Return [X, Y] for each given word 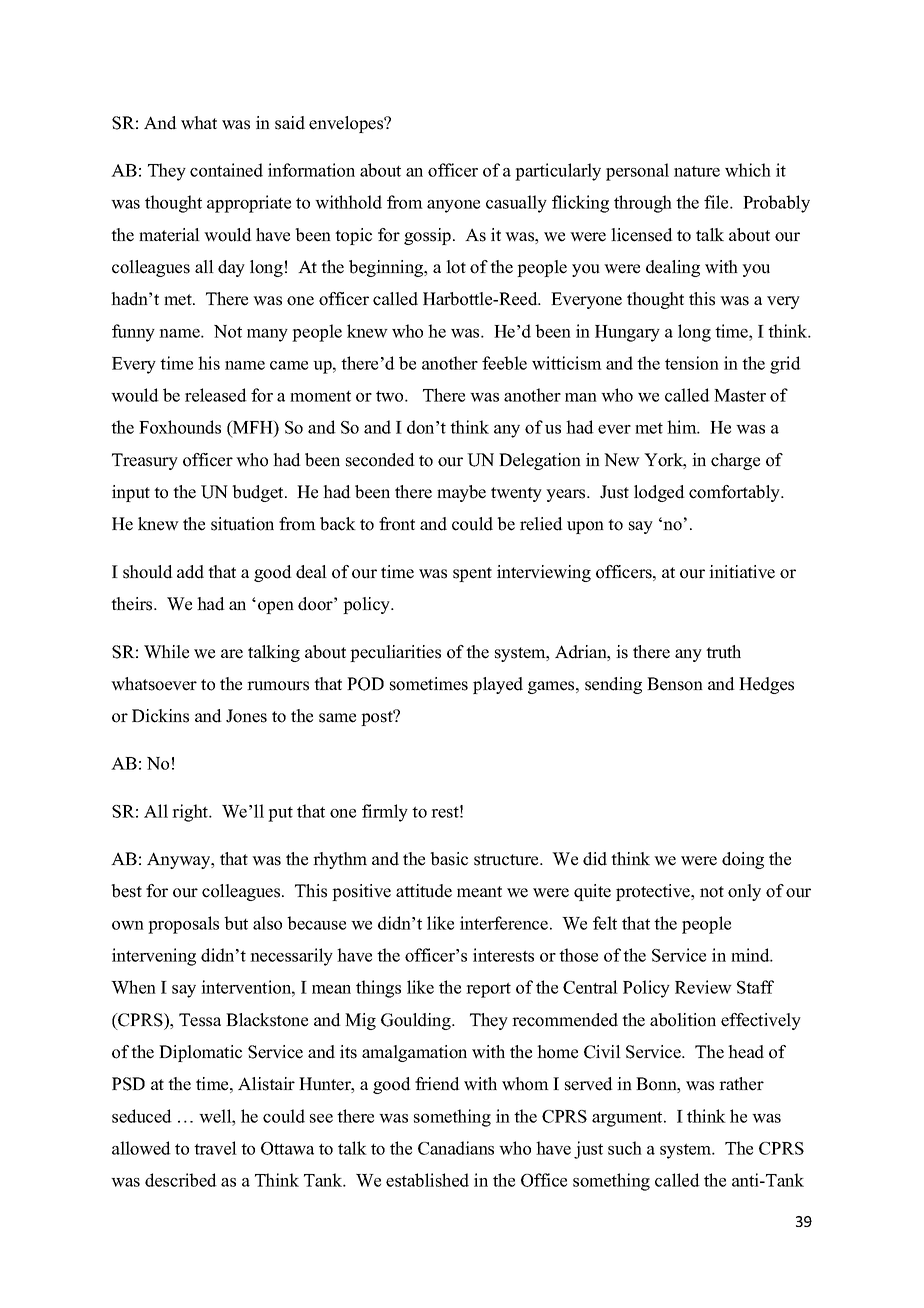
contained [226, 170]
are [232, 654]
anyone [453, 206]
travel [215, 1148]
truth [723, 652]
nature [697, 171]
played [498, 685]
